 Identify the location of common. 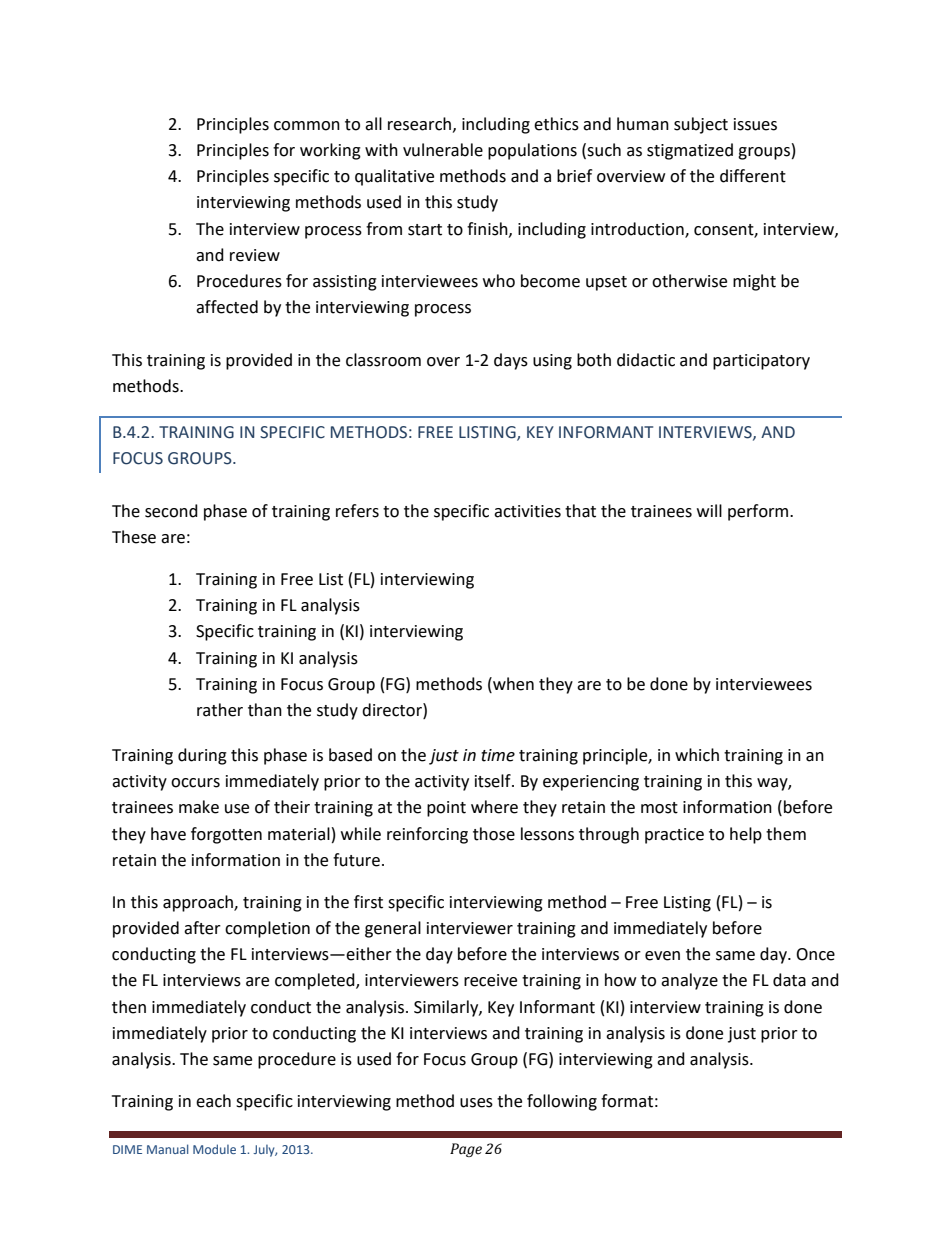
(307, 126).
